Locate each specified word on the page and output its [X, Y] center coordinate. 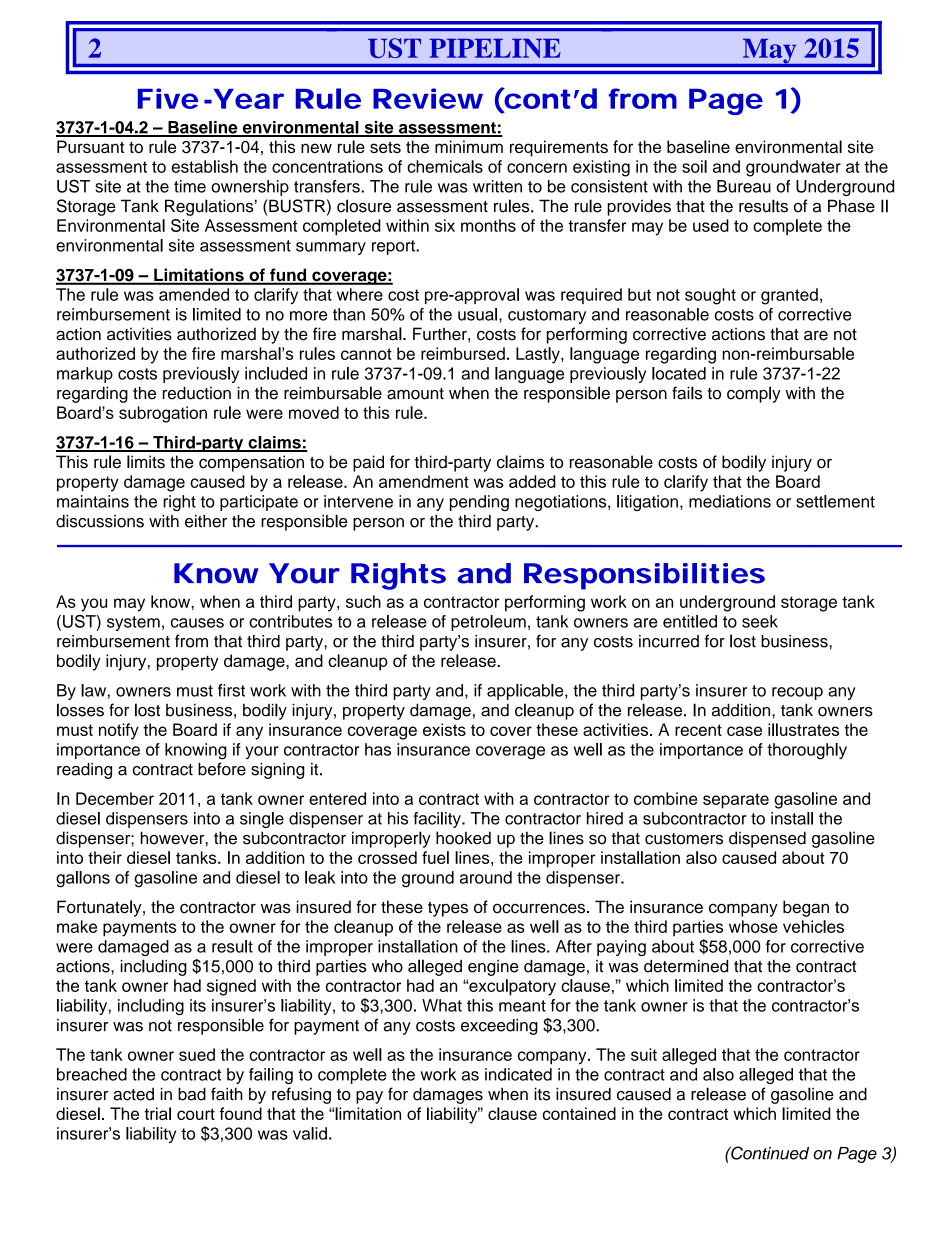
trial [157, 1113]
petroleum [488, 623]
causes [197, 623]
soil [694, 166]
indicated [518, 1074]
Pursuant [90, 146]
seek [760, 621]
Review [428, 98]
